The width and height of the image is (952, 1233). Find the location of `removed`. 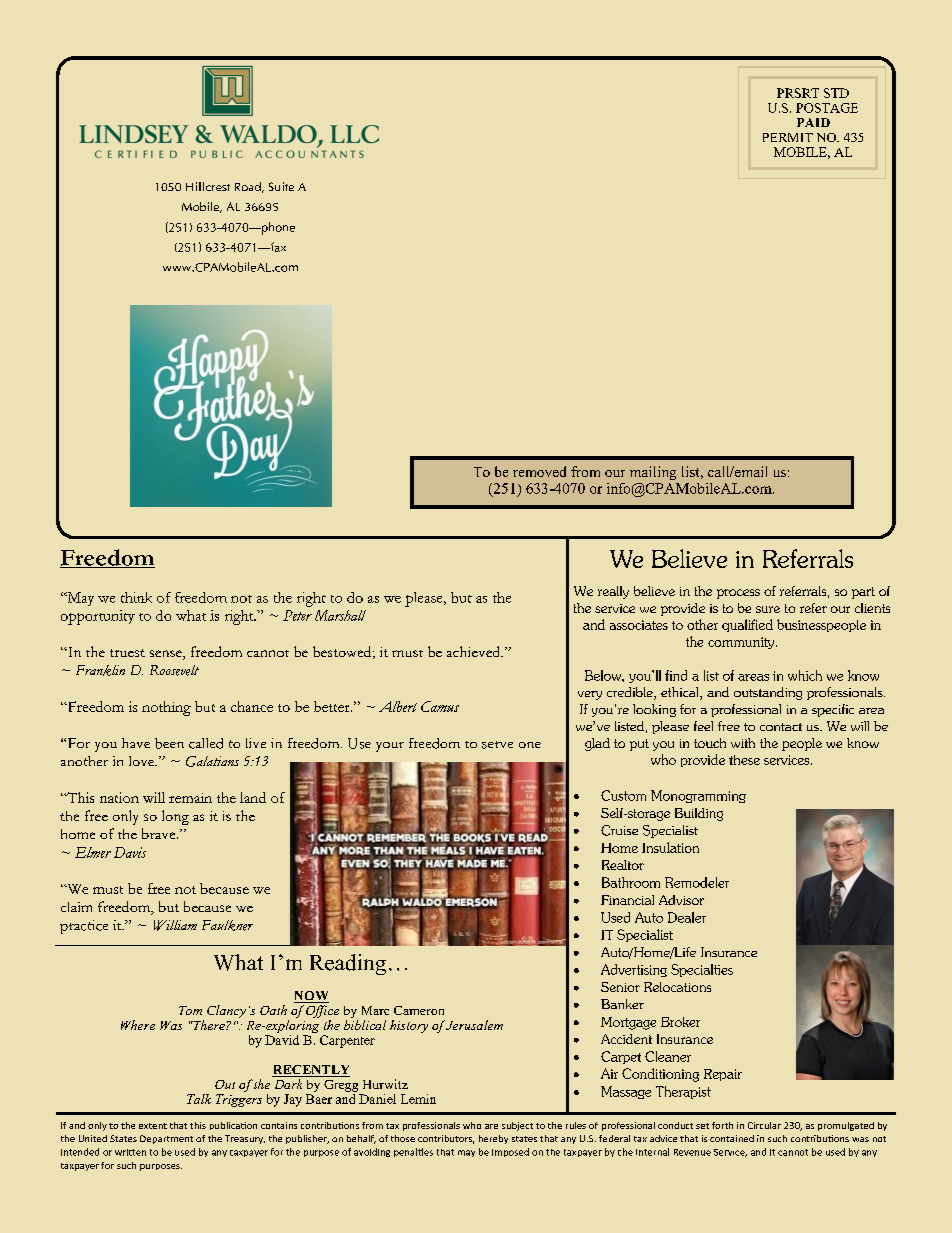

removed is located at coordinates (539, 471).
